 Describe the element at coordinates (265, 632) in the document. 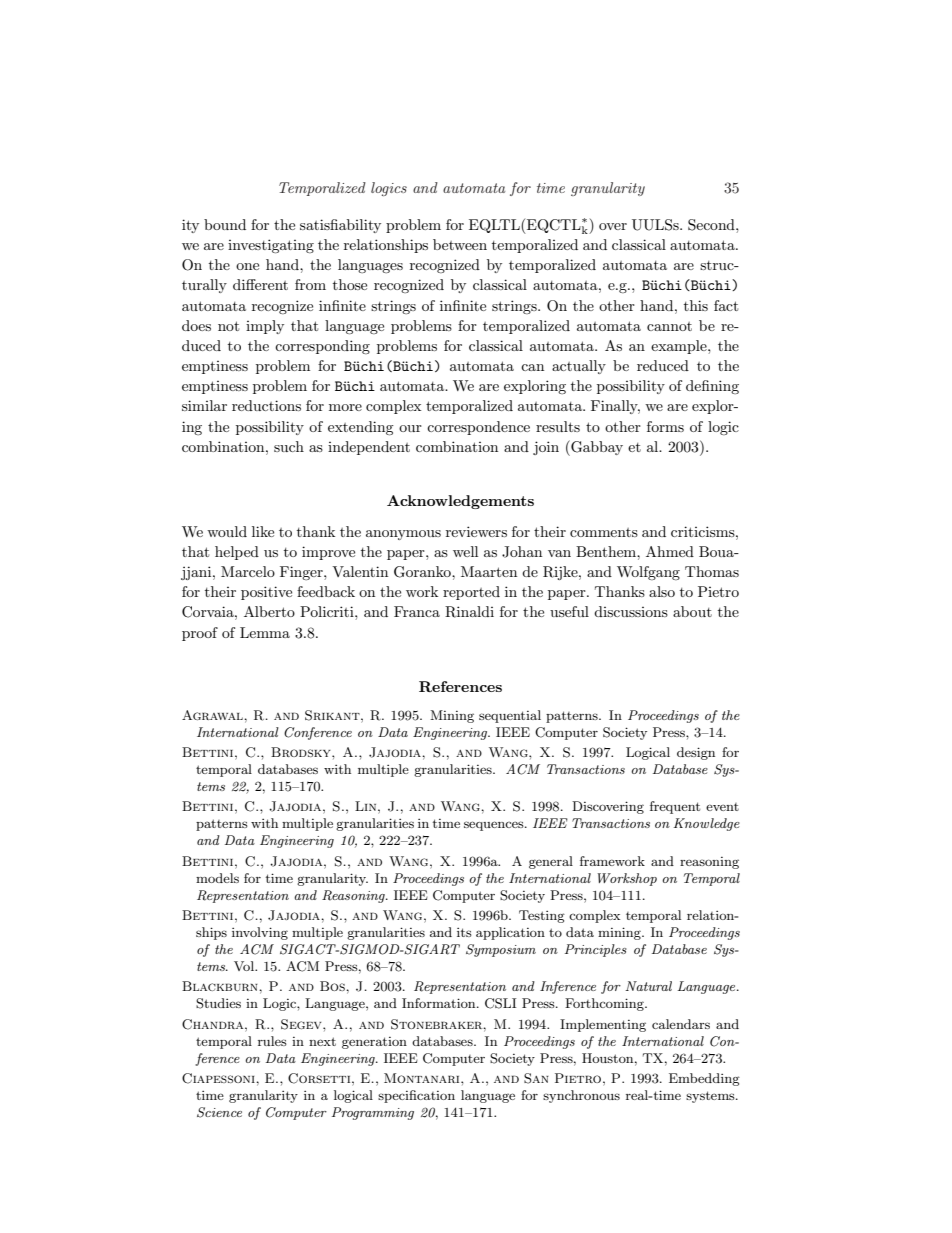

I see `Lemma` at that location.
